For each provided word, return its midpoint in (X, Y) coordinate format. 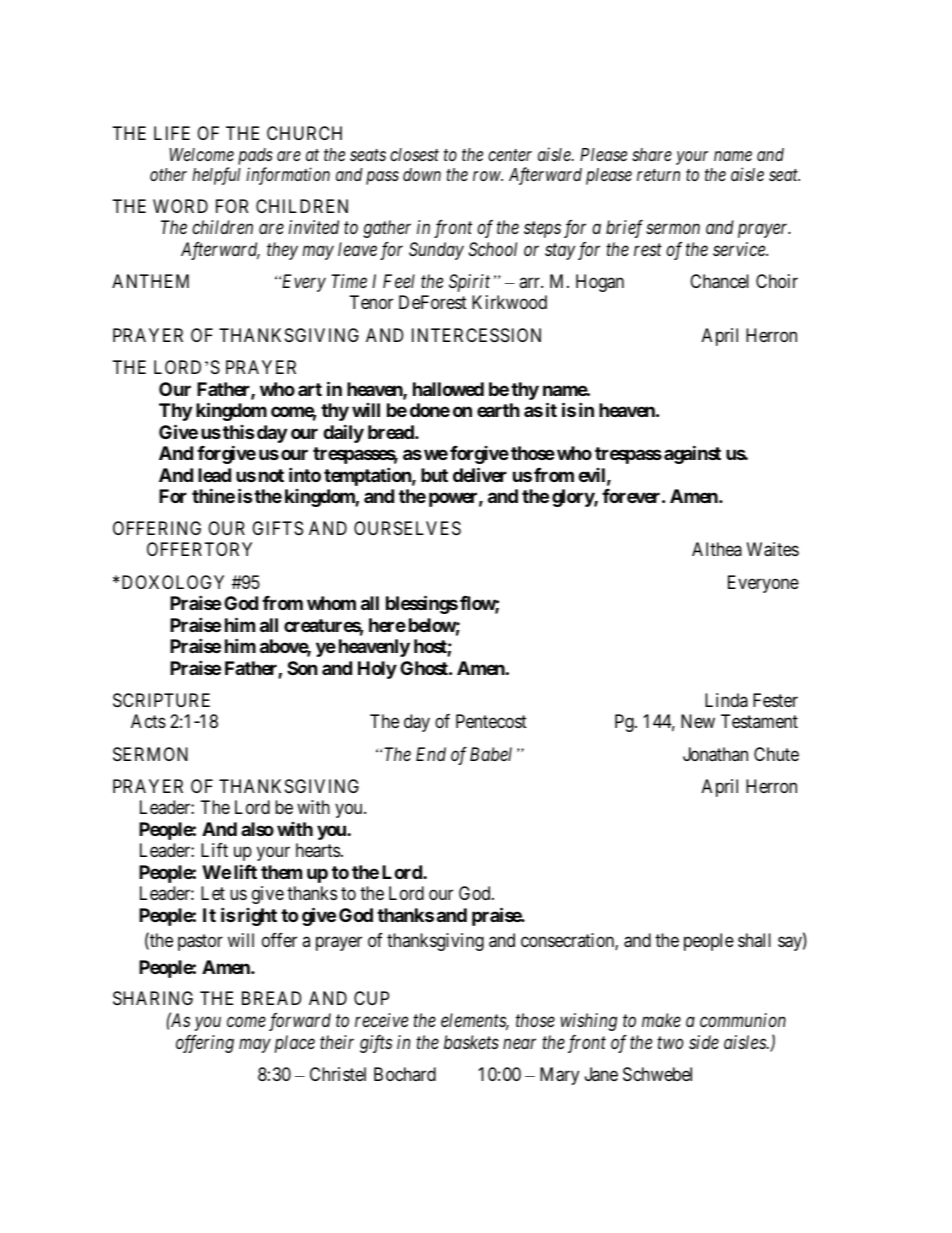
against (692, 454)
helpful (216, 176)
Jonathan (715, 754)
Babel (491, 754)
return (658, 175)
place (295, 1044)
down (422, 174)
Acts (148, 721)
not (271, 475)
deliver (480, 474)
